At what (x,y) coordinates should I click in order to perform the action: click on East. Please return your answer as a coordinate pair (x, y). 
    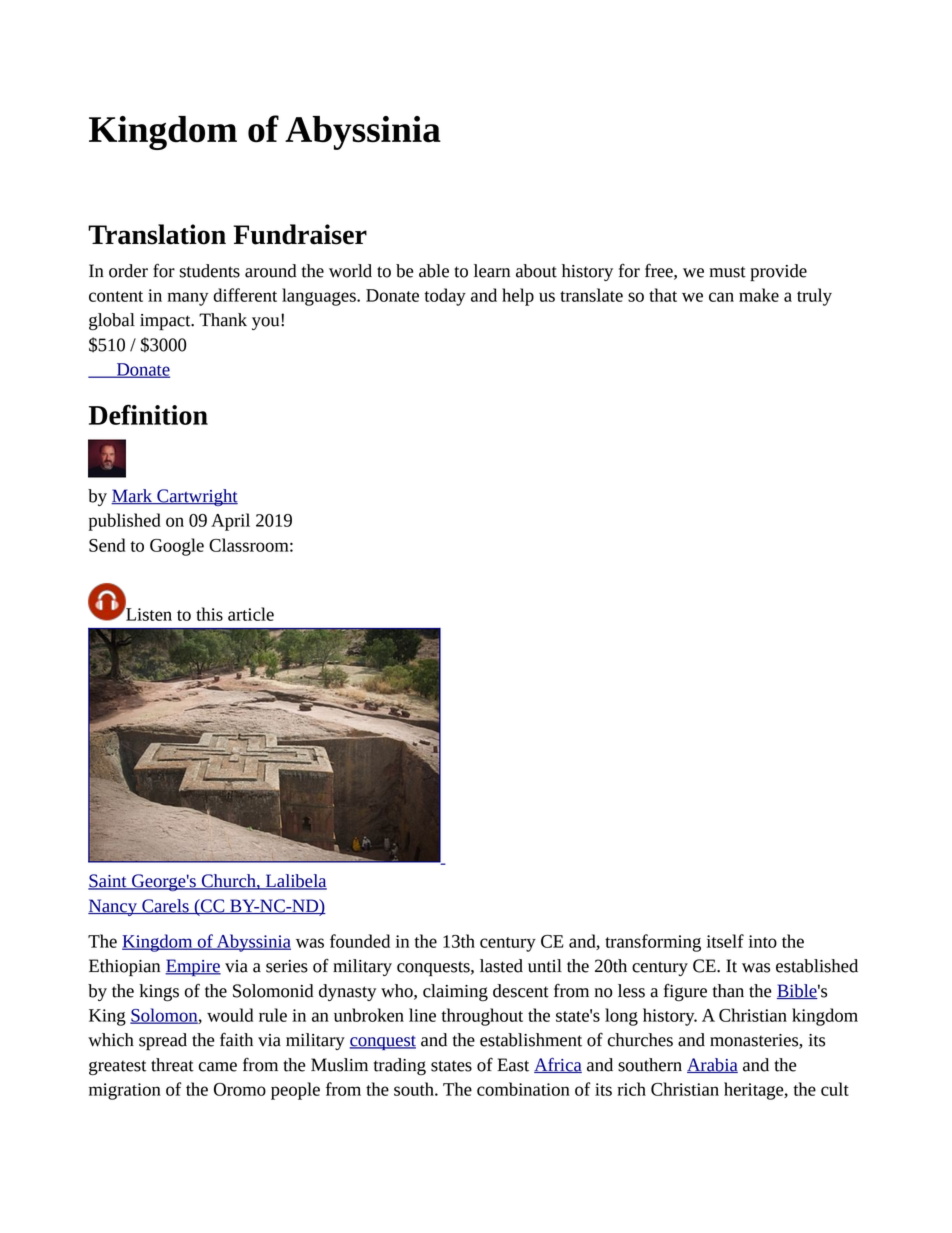
    Looking at the image, I should click on (513, 1065).
